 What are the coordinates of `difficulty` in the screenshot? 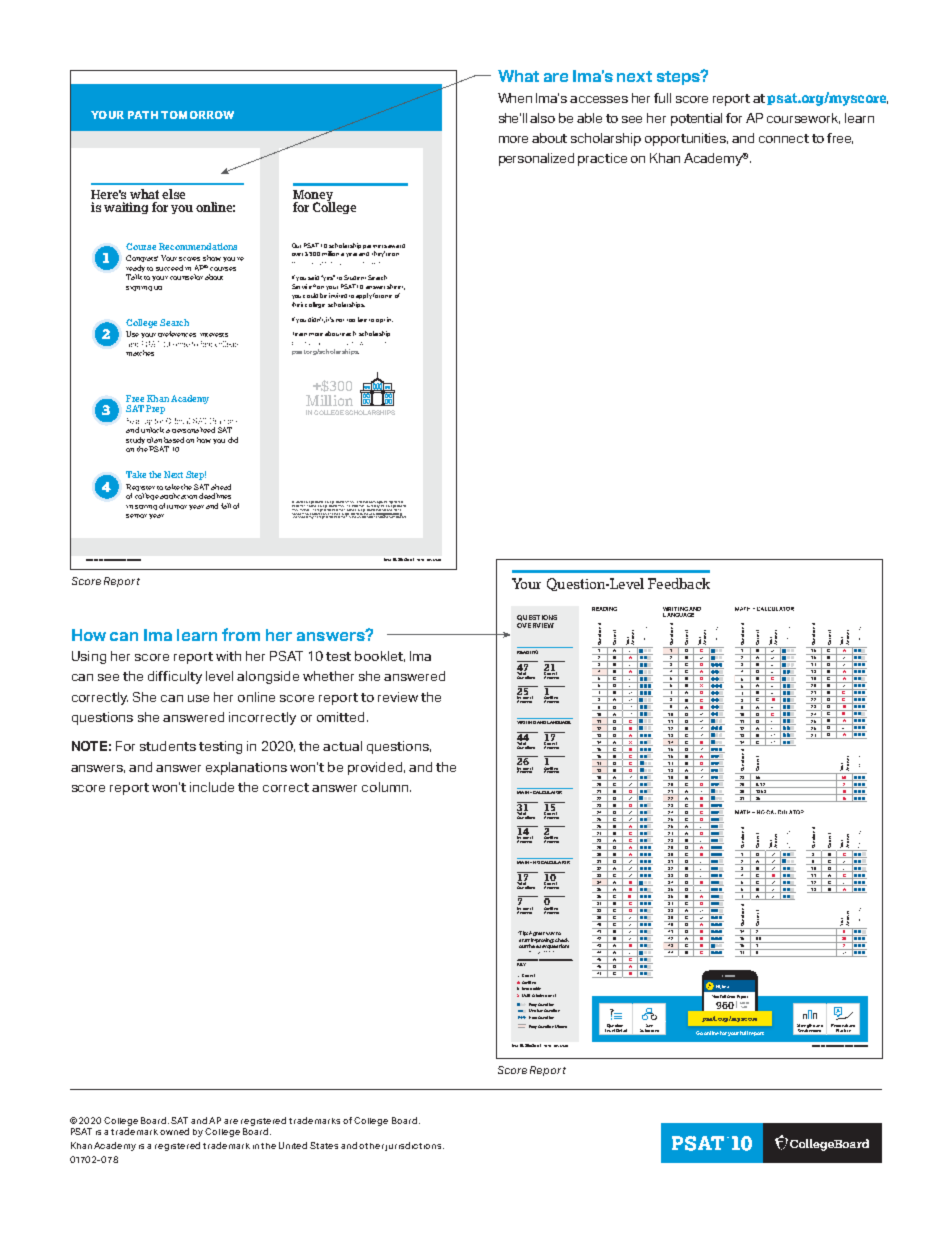 It's located at (175, 677).
